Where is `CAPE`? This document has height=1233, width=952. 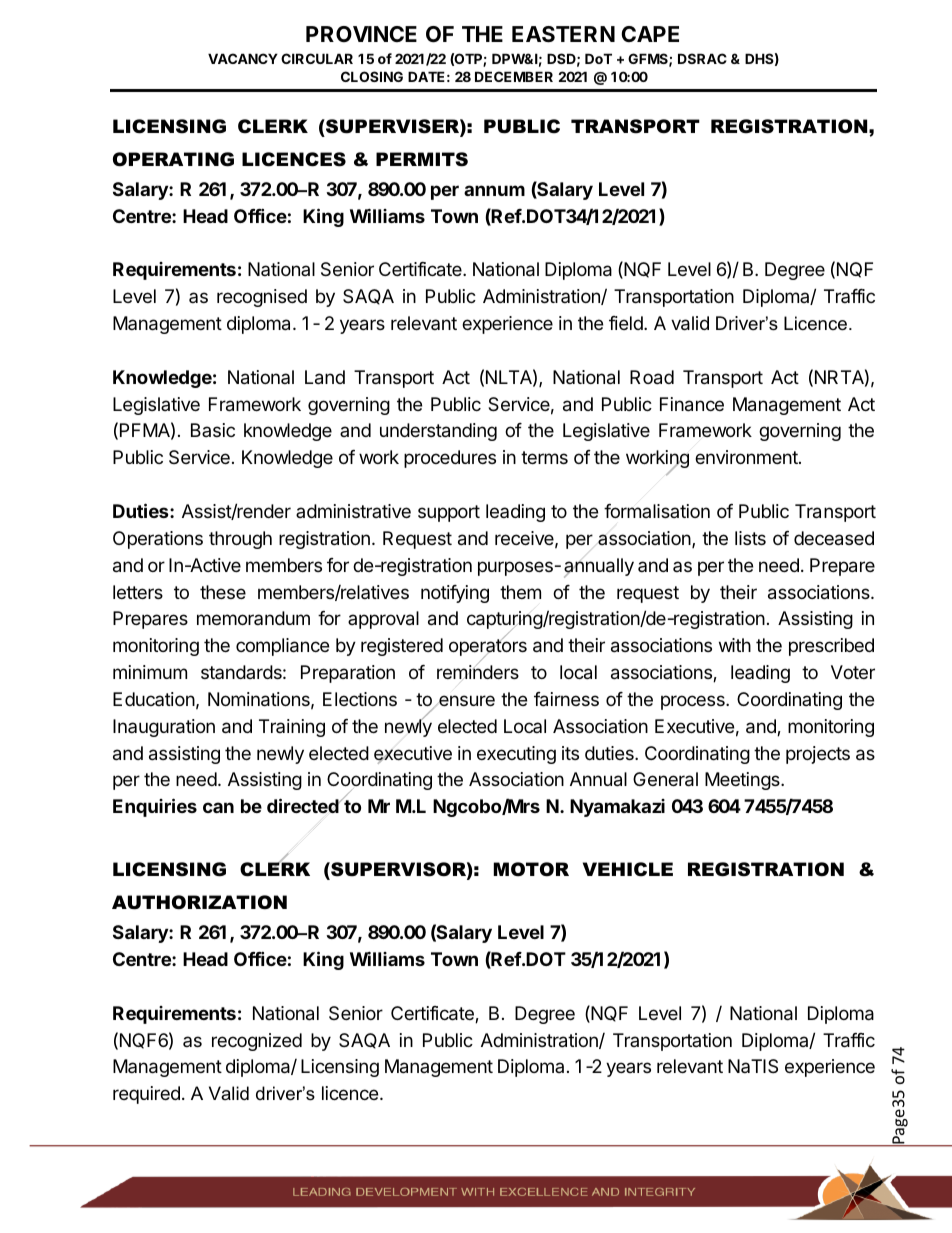 CAPE is located at coordinates (650, 34).
